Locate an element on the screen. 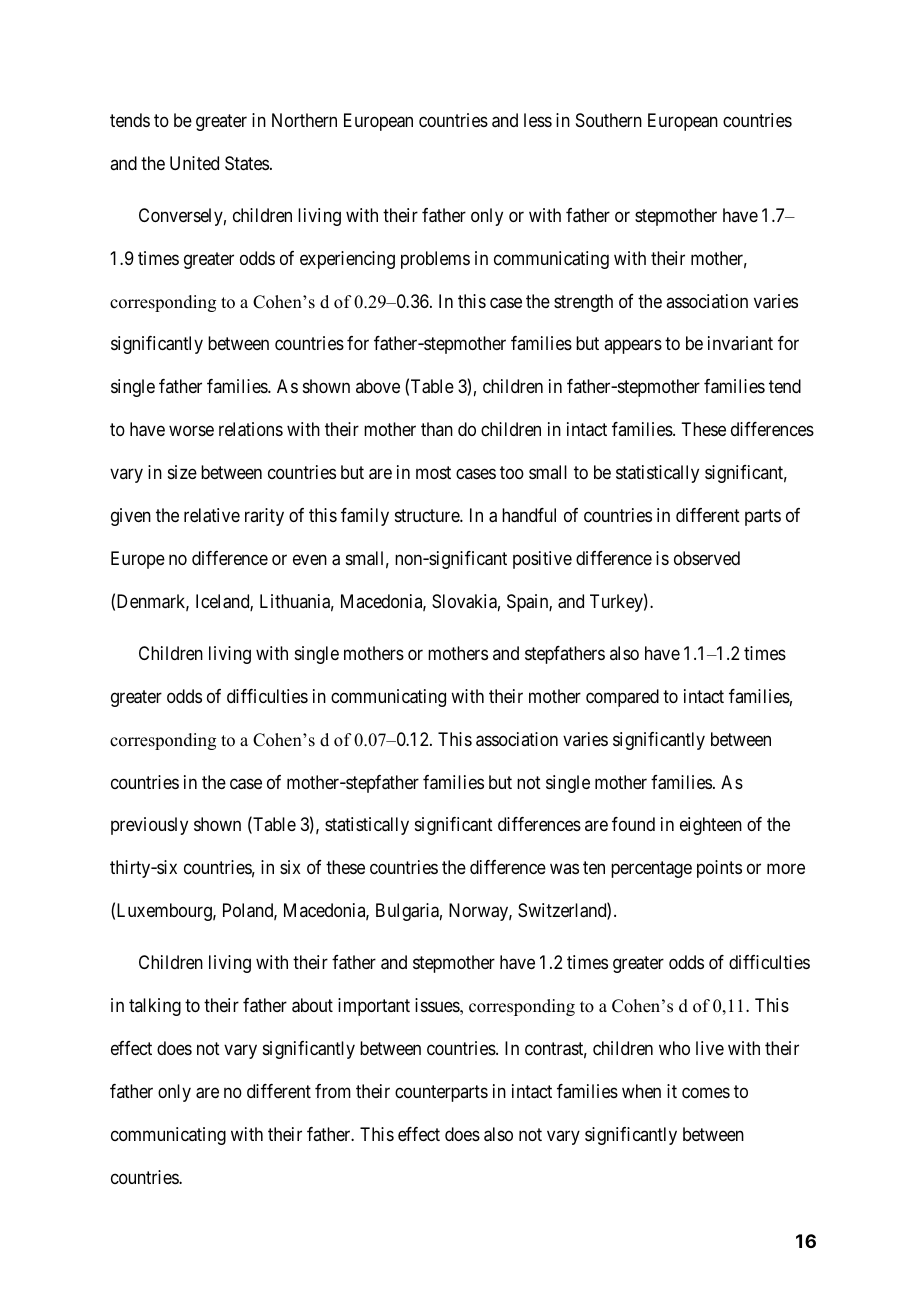  was is located at coordinates (564, 869).
